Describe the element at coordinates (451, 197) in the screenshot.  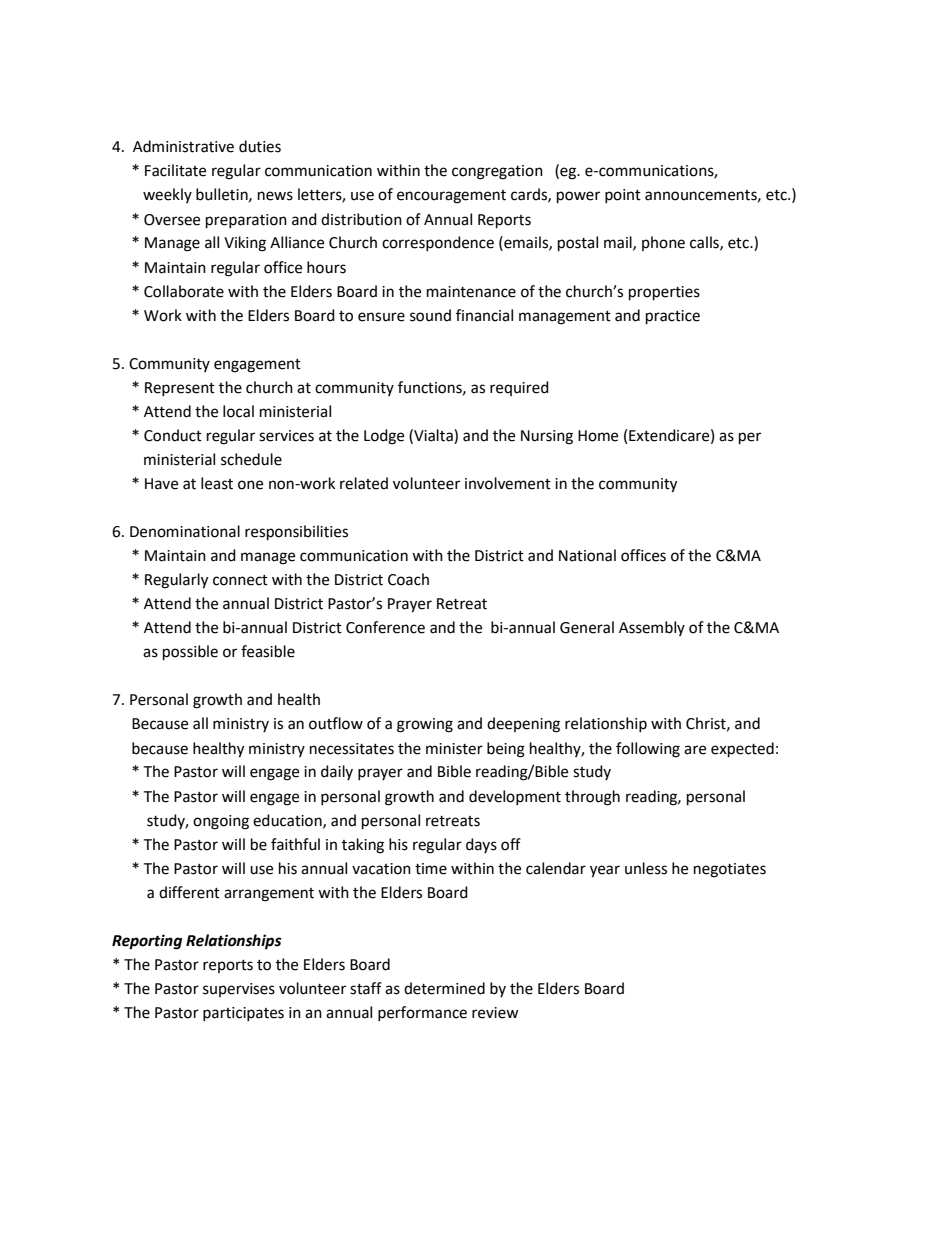
I see `encouragement` at that location.
